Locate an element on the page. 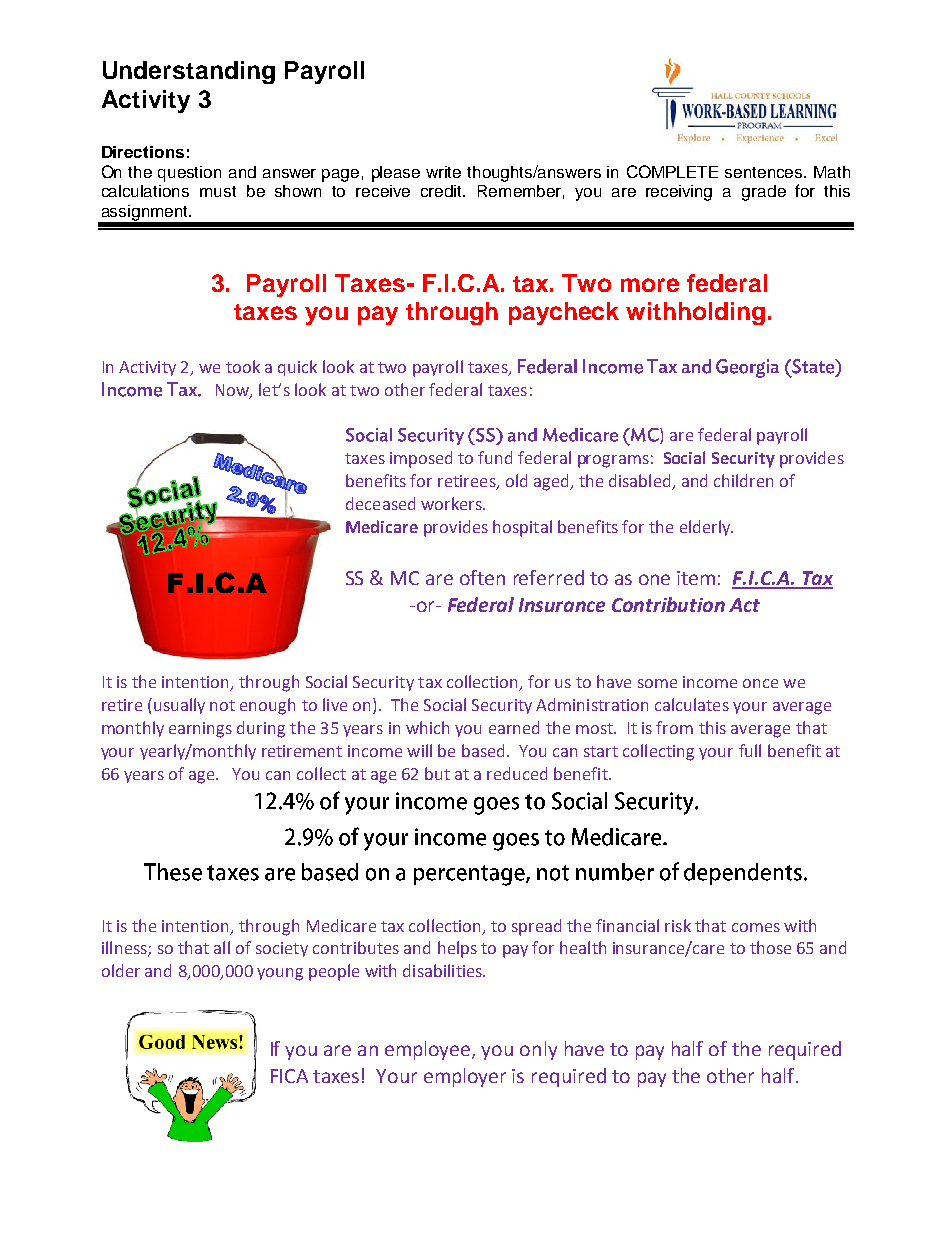 The image size is (952, 1233). FICA is located at coordinates (289, 1076).
